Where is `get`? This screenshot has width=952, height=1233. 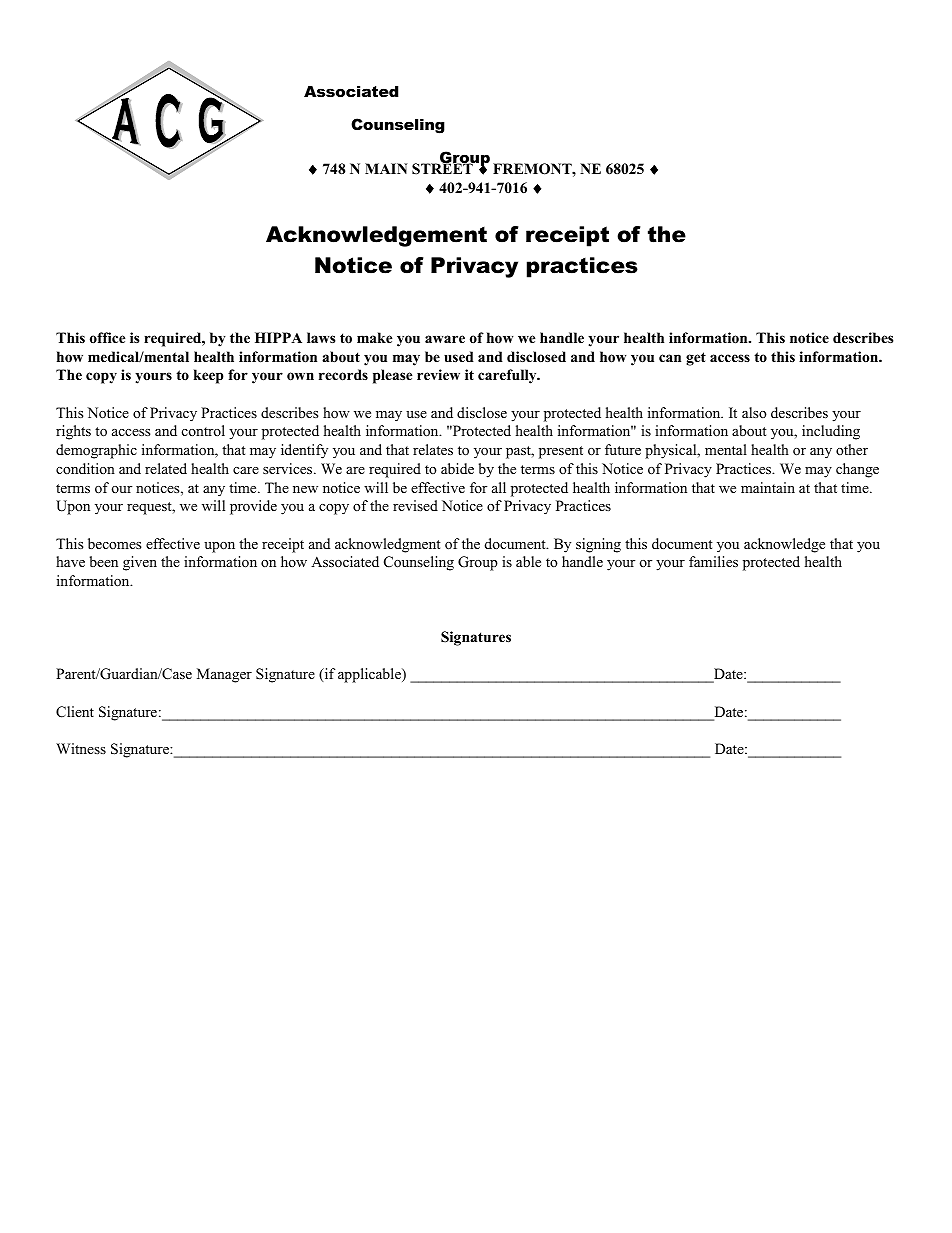
get is located at coordinates (696, 359).
